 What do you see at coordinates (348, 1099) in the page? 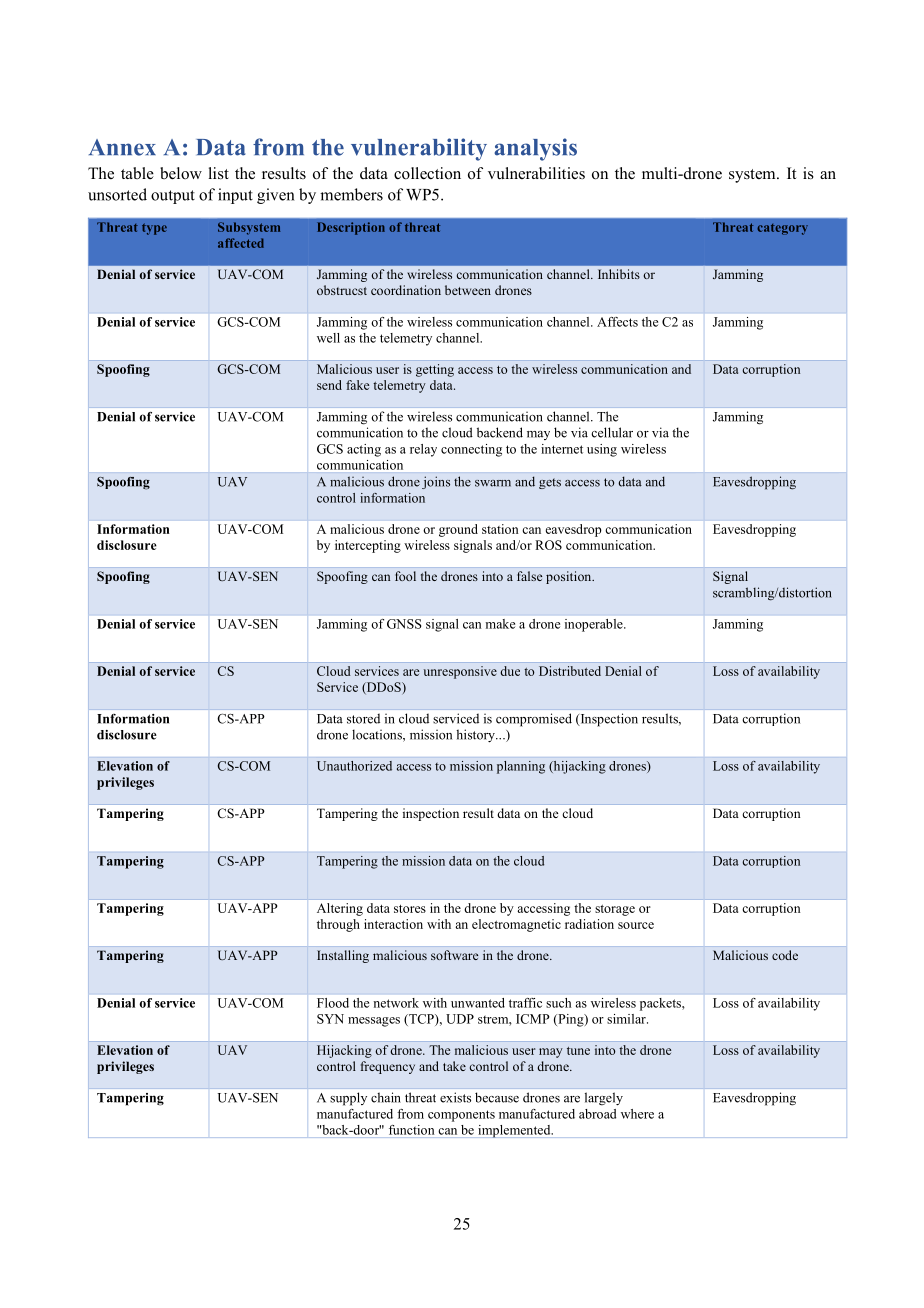
I see `supply` at bounding box center [348, 1099].
